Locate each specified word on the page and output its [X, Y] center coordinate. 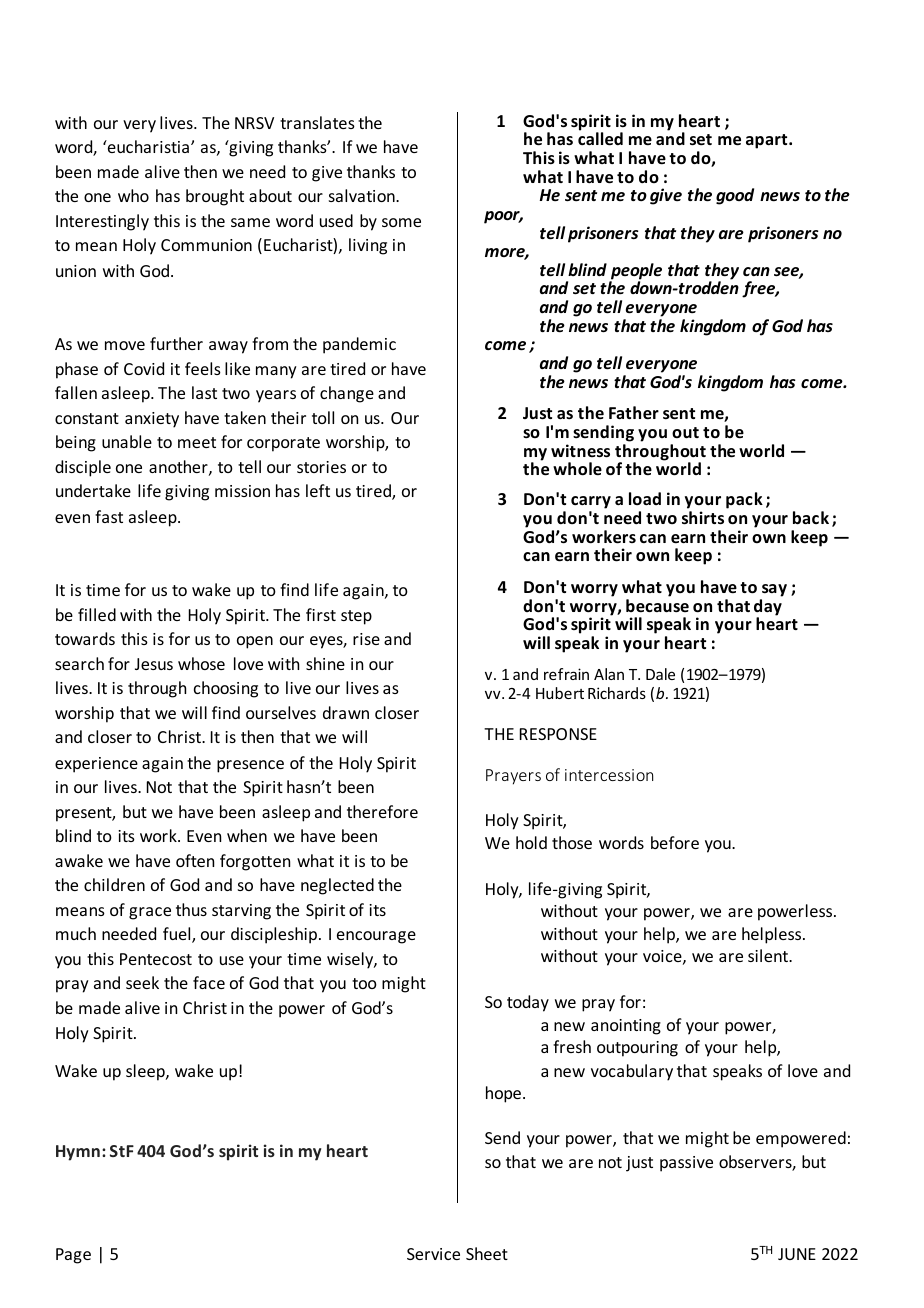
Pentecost [156, 959]
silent [769, 955]
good [735, 196]
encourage [376, 937]
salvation [363, 195]
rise [366, 639]
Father [634, 413]
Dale [660, 674]
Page [73, 1256]
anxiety [152, 420]
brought [215, 197]
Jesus [154, 664]
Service [433, 1254]
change [347, 394]
